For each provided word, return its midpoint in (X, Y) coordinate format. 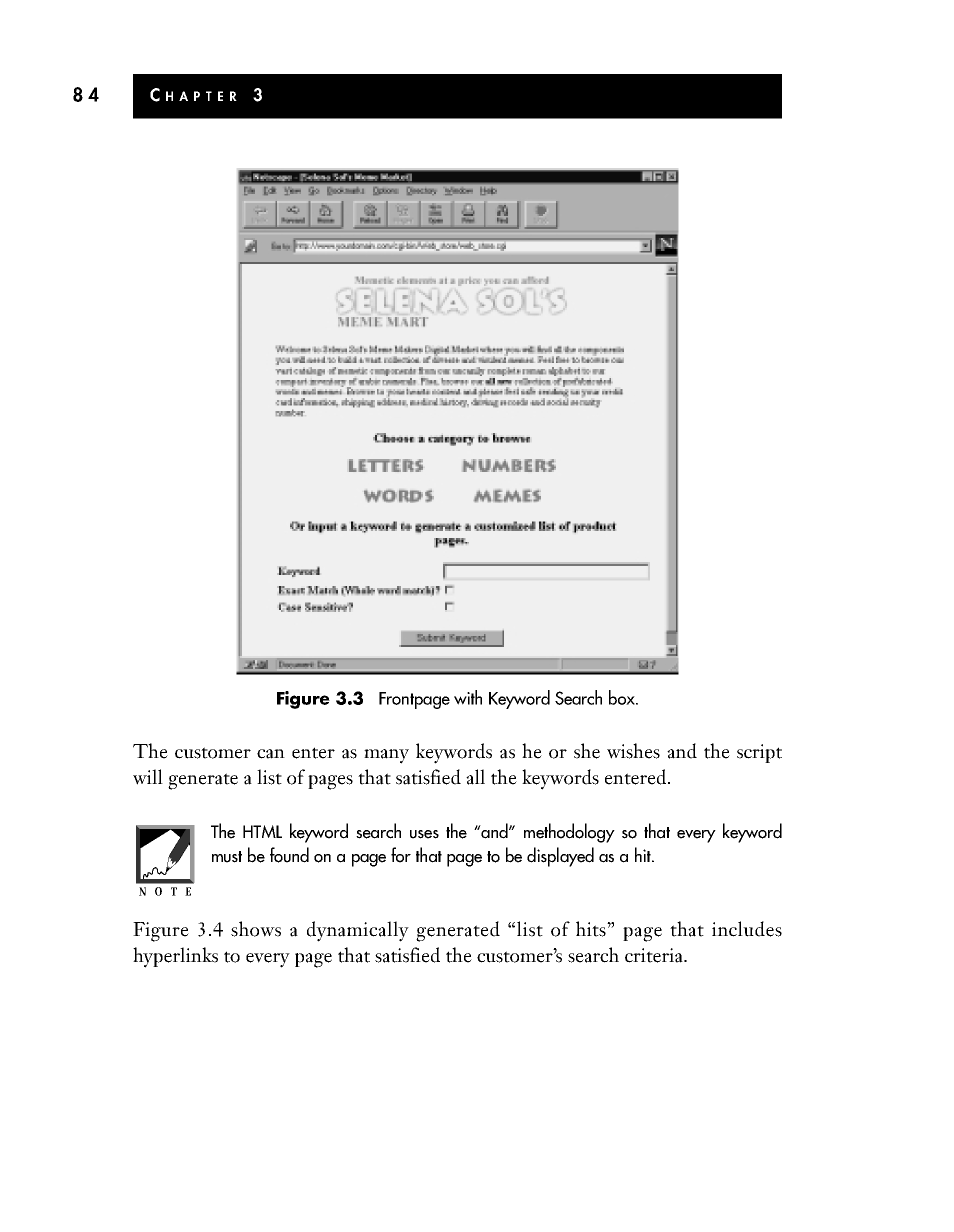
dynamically (358, 931)
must (227, 857)
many (386, 756)
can (271, 754)
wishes (633, 751)
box (623, 697)
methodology (569, 833)
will (148, 777)
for (401, 855)
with (468, 697)
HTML (262, 831)
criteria (655, 955)
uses (424, 834)
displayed (560, 857)
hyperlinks (175, 957)
